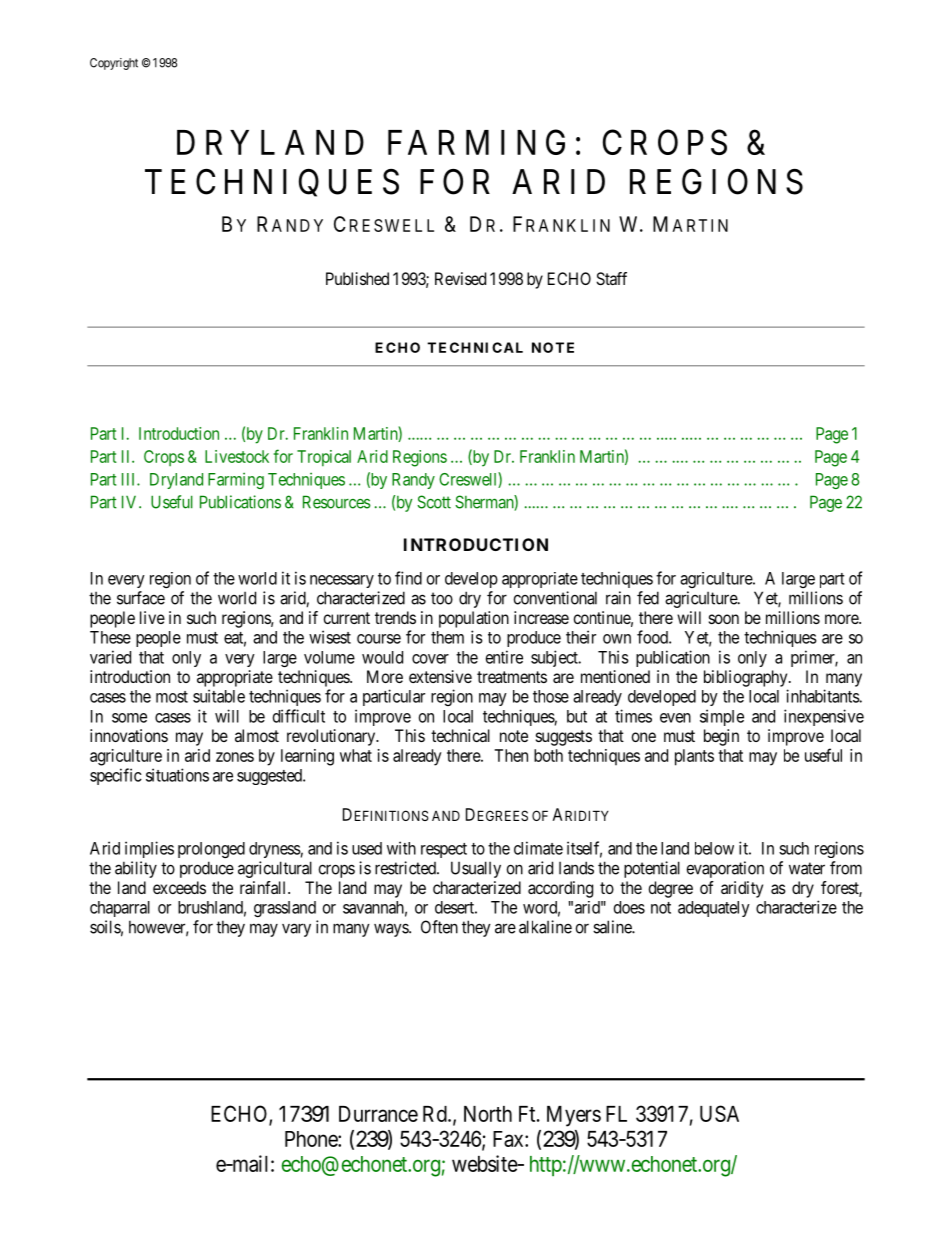  I want to click on Revised, so click(460, 278).
